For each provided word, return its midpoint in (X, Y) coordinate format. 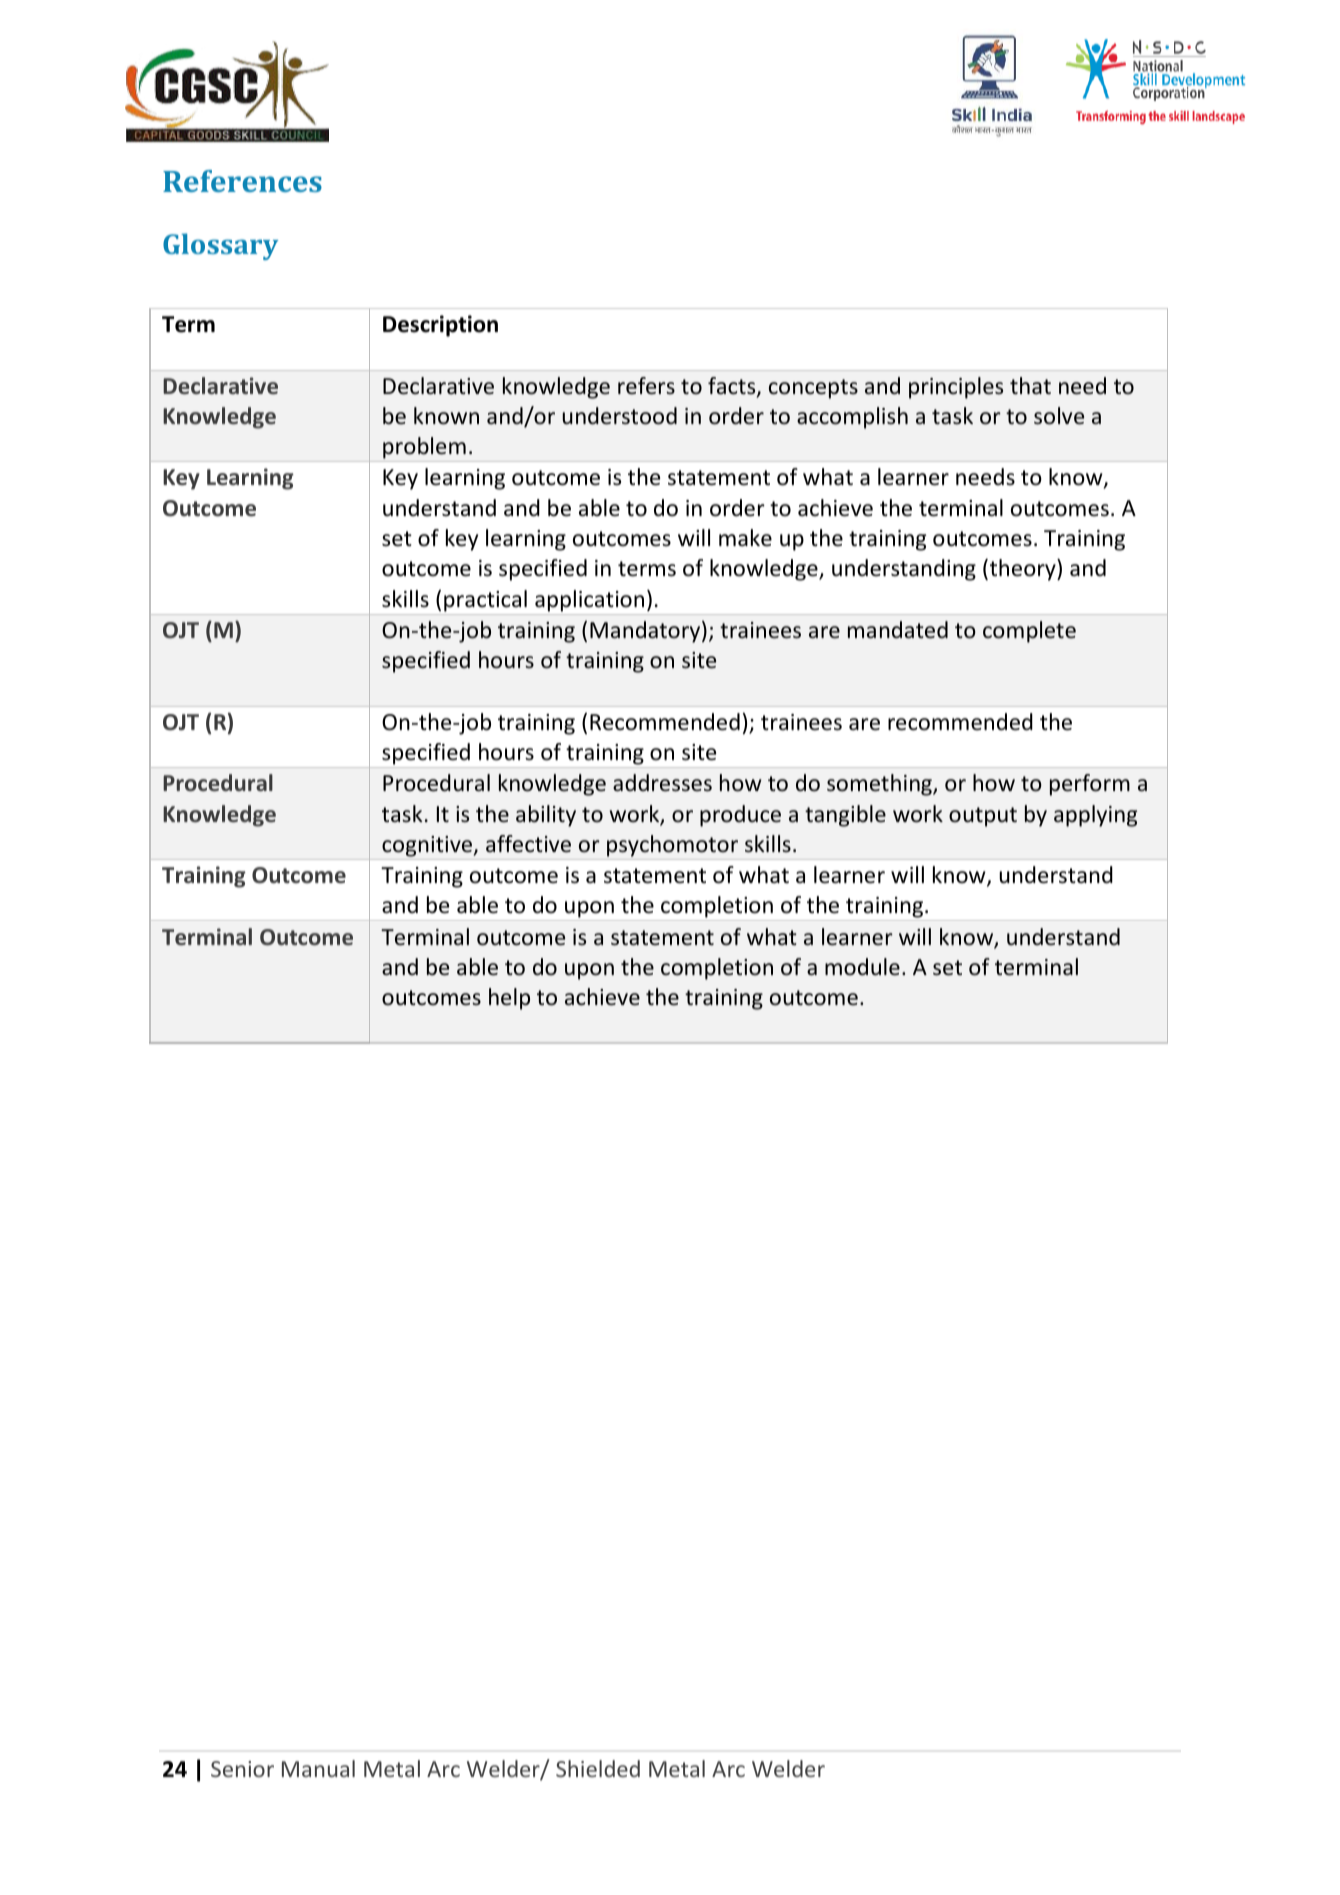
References (242, 181)
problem (424, 448)
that (1030, 385)
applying (1095, 816)
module (862, 967)
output (983, 817)
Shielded (598, 1768)
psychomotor (672, 846)
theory (1022, 570)
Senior (242, 1769)
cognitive (428, 846)
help (509, 999)
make (745, 538)
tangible (845, 816)
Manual (318, 1768)
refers (646, 386)
